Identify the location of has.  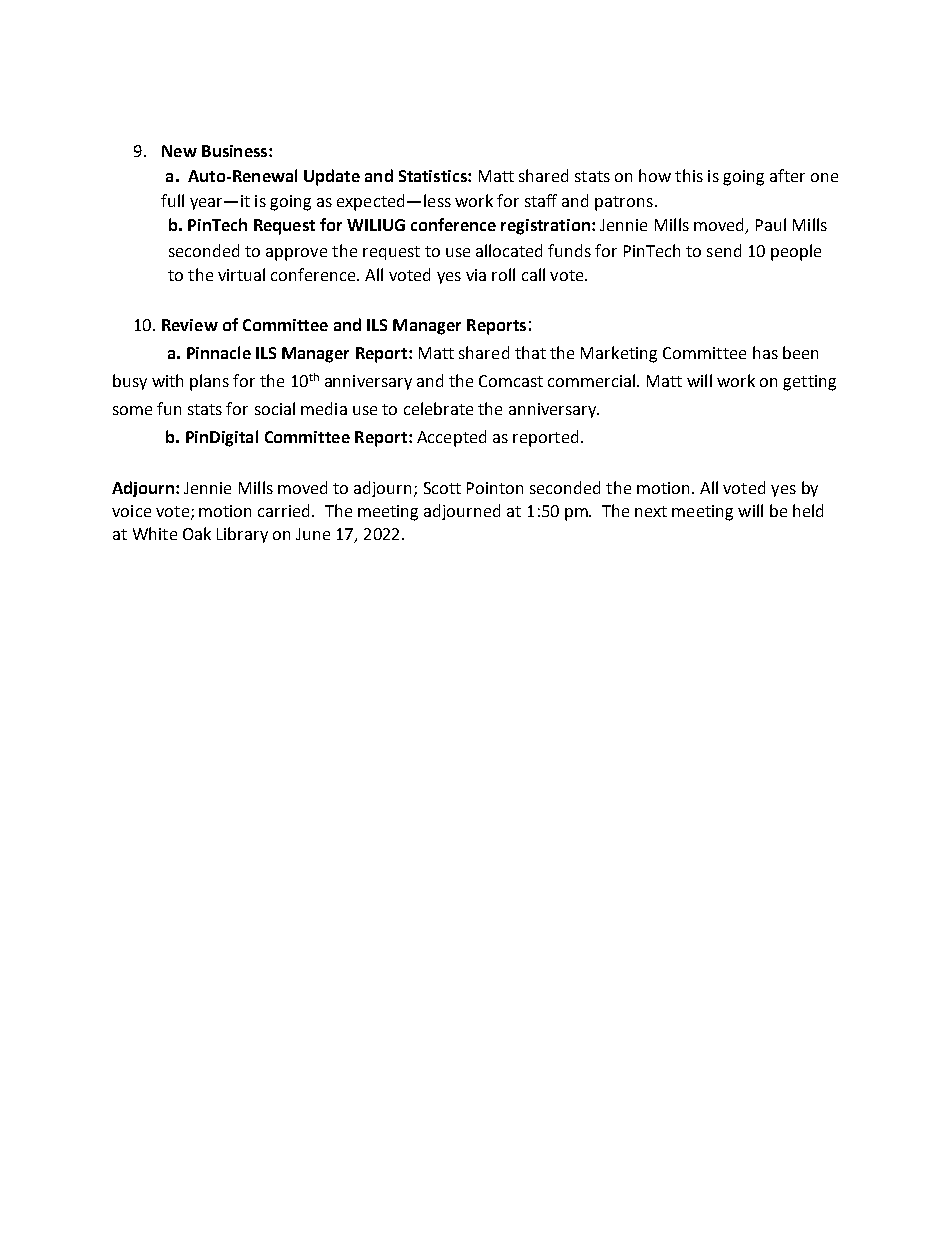
(765, 352).
